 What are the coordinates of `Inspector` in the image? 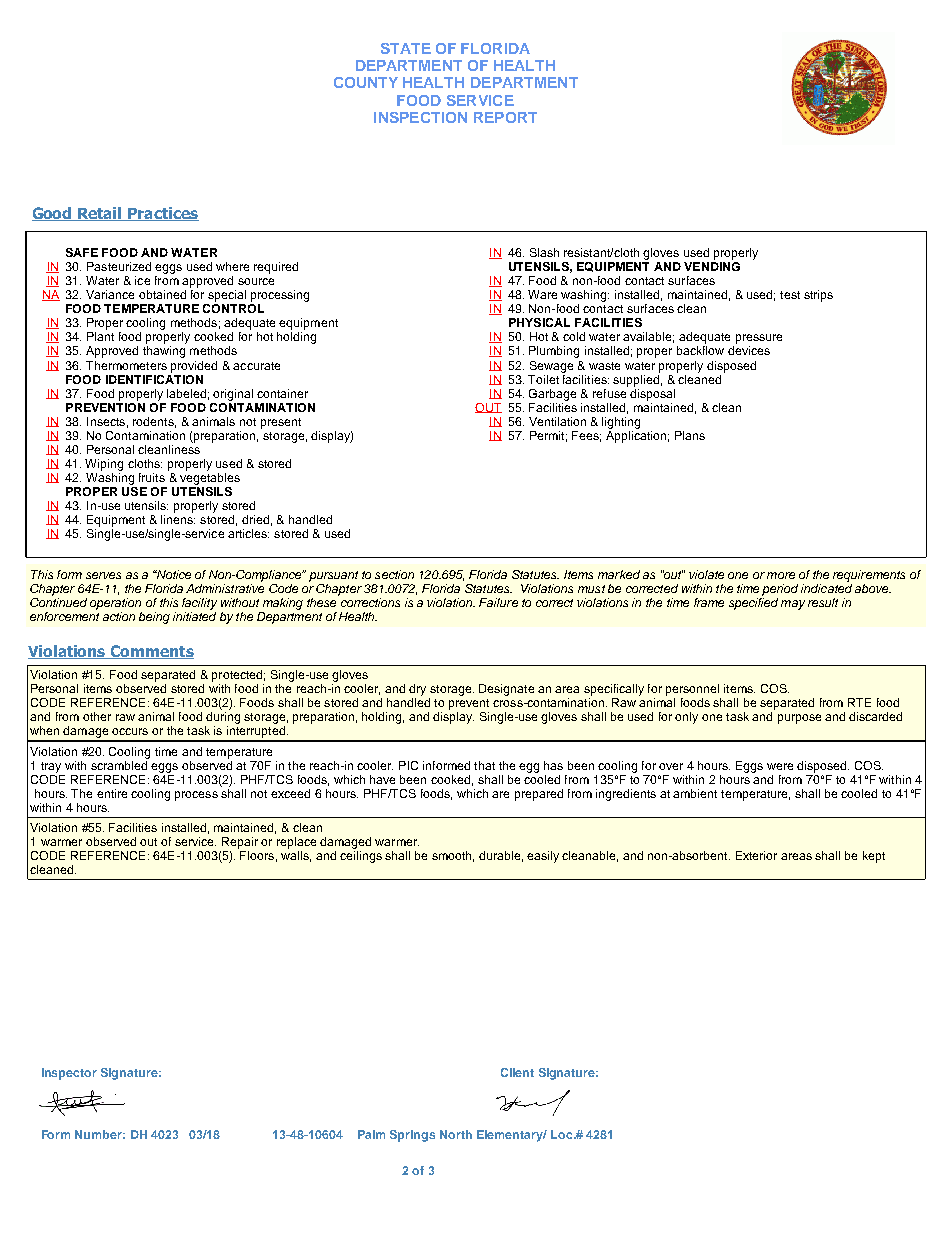 It's located at (69, 1074).
